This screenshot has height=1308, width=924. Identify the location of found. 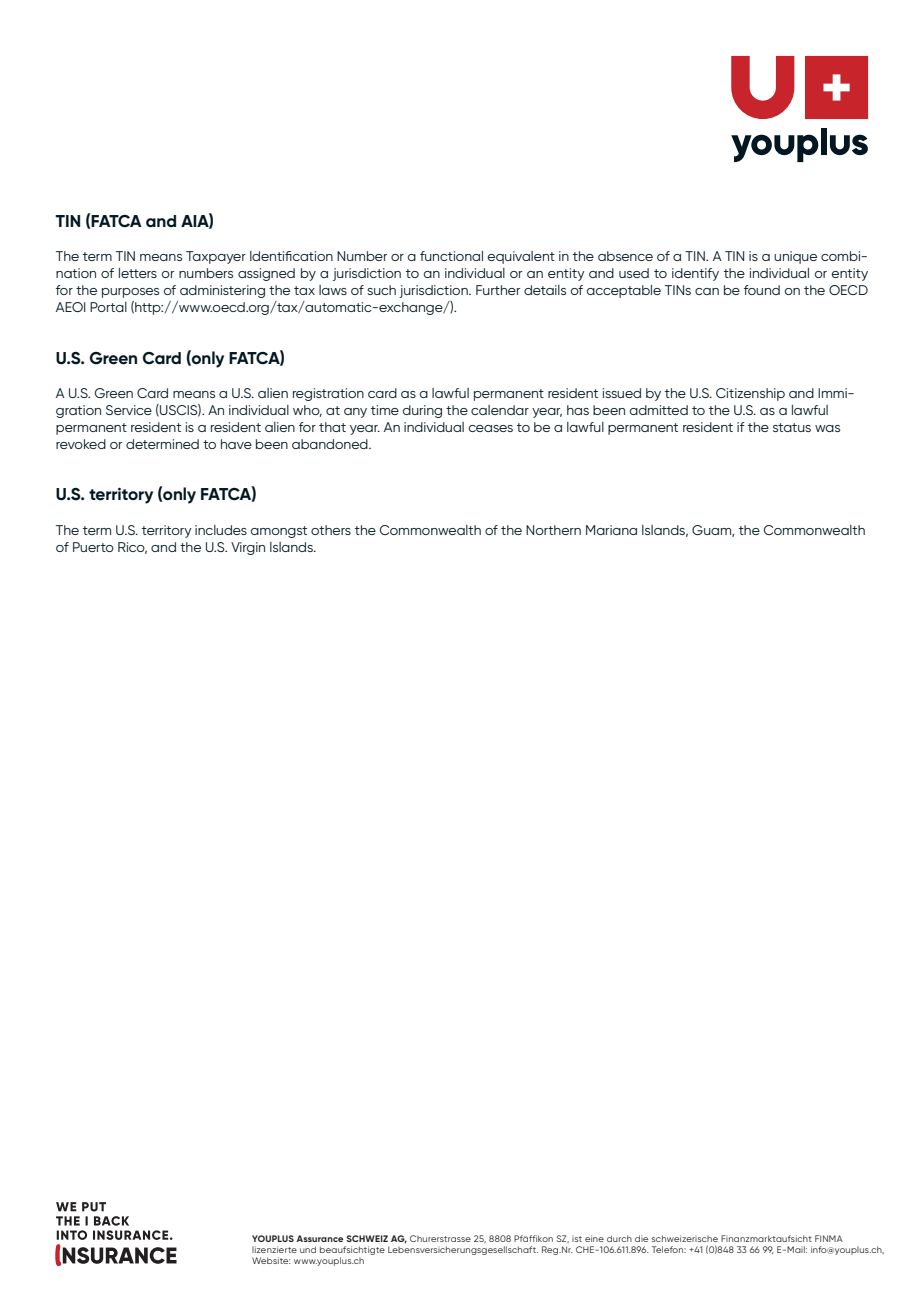
(762, 290).
